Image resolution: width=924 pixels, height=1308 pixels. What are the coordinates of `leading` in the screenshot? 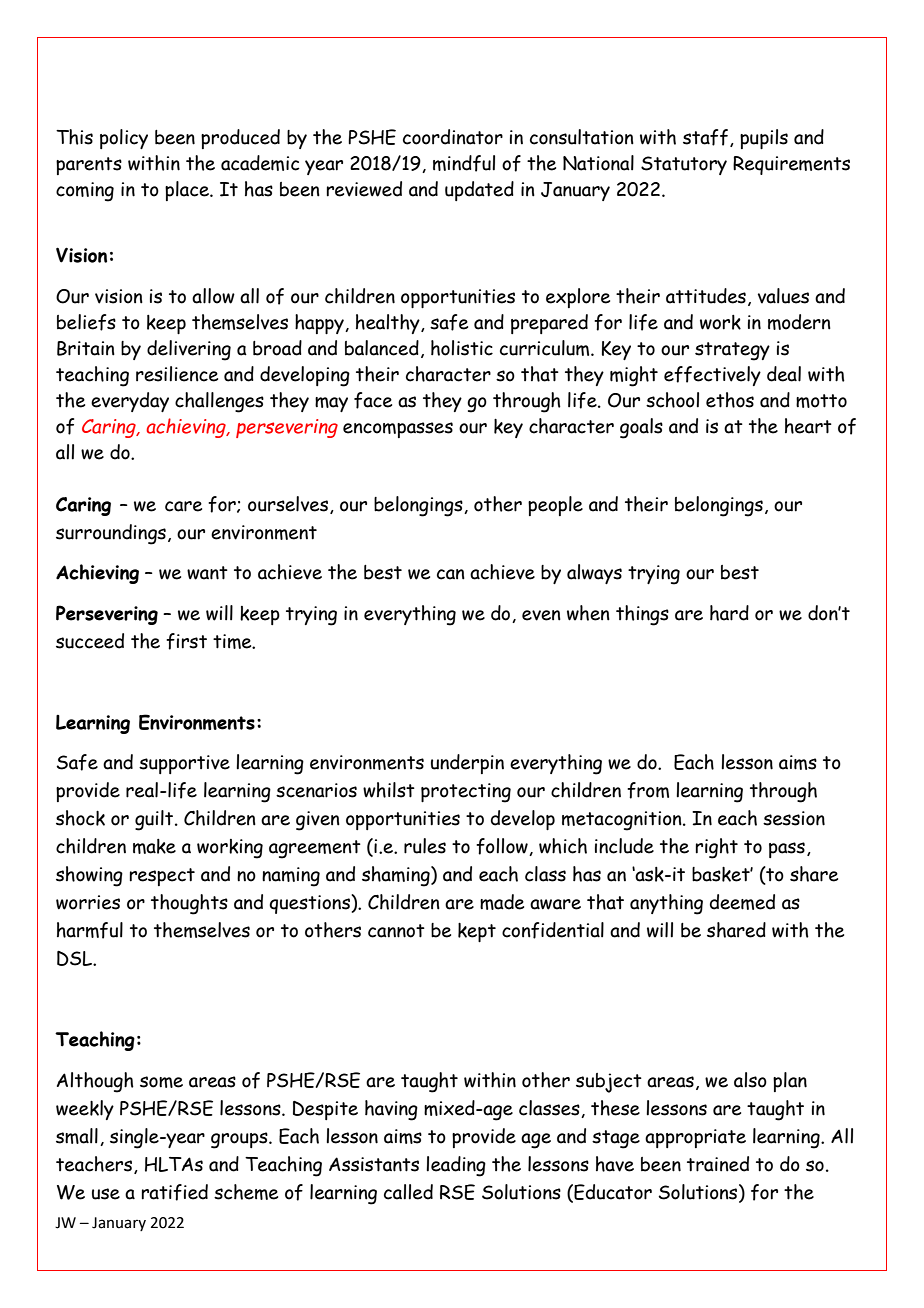 It's located at (456, 1166).
